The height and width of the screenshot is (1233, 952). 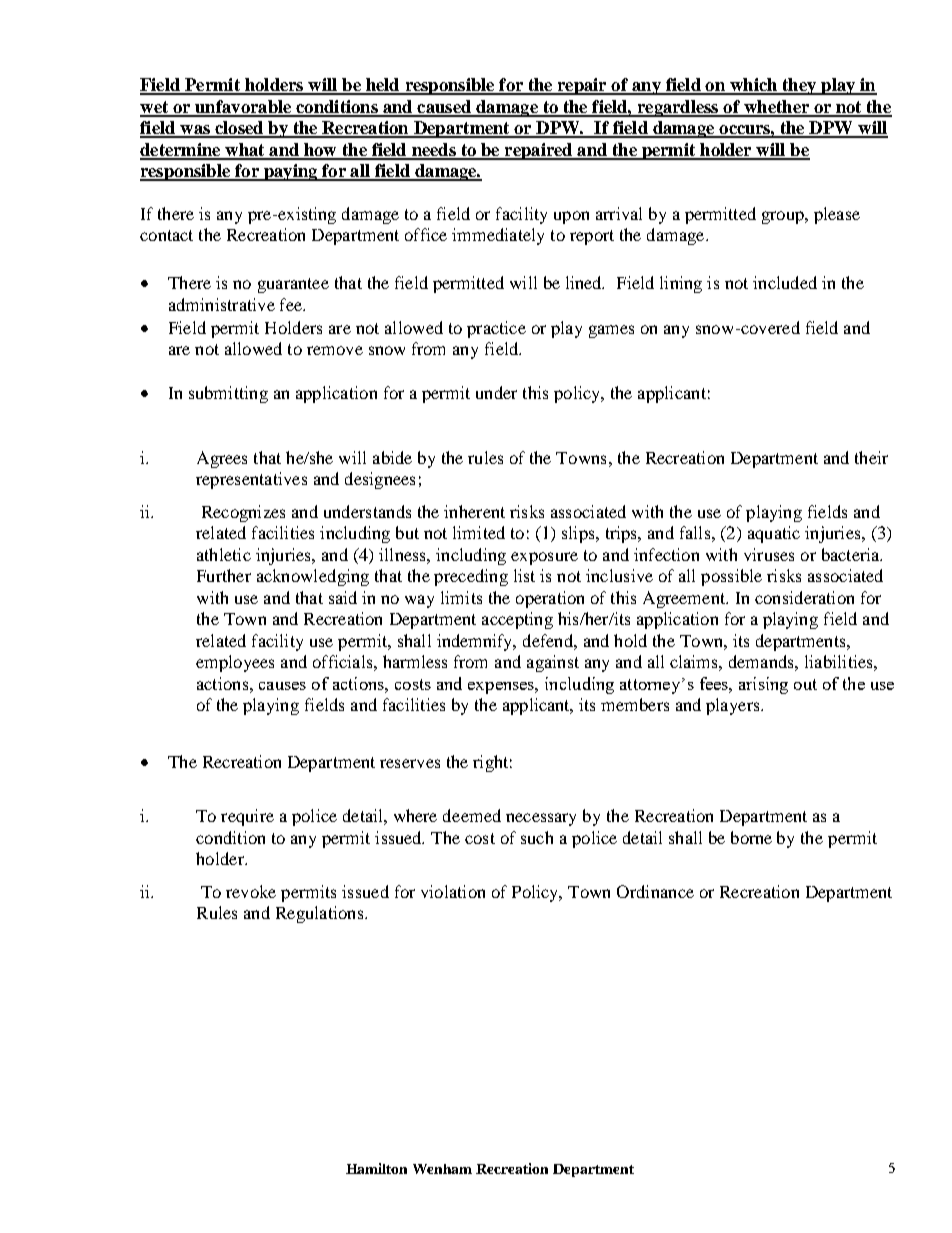 I want to click on Hamilton, so click(x=376, y=1168).
